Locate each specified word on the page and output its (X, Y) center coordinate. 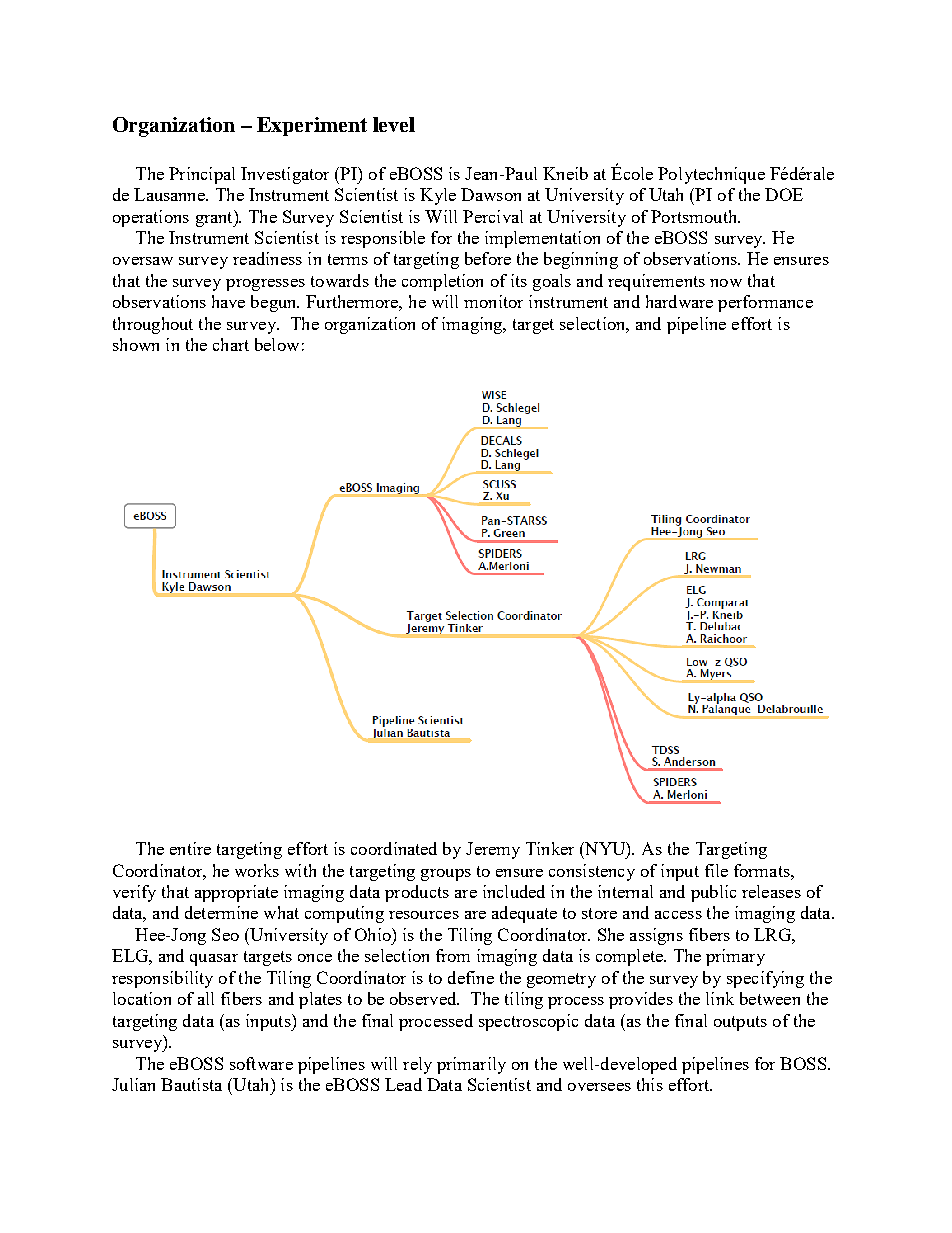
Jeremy (493, 850)
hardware (679, 301)
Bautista (191, 1084)
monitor (493, 301)
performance (765, 303)
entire (190, 848)
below (277, 344)
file (716, 870)
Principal (202, 175)
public (713, 893)
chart (231, 344)
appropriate (236, 893)
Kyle (438, 196)
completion (442, 282)
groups (446, 875)
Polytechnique (711, 175)
